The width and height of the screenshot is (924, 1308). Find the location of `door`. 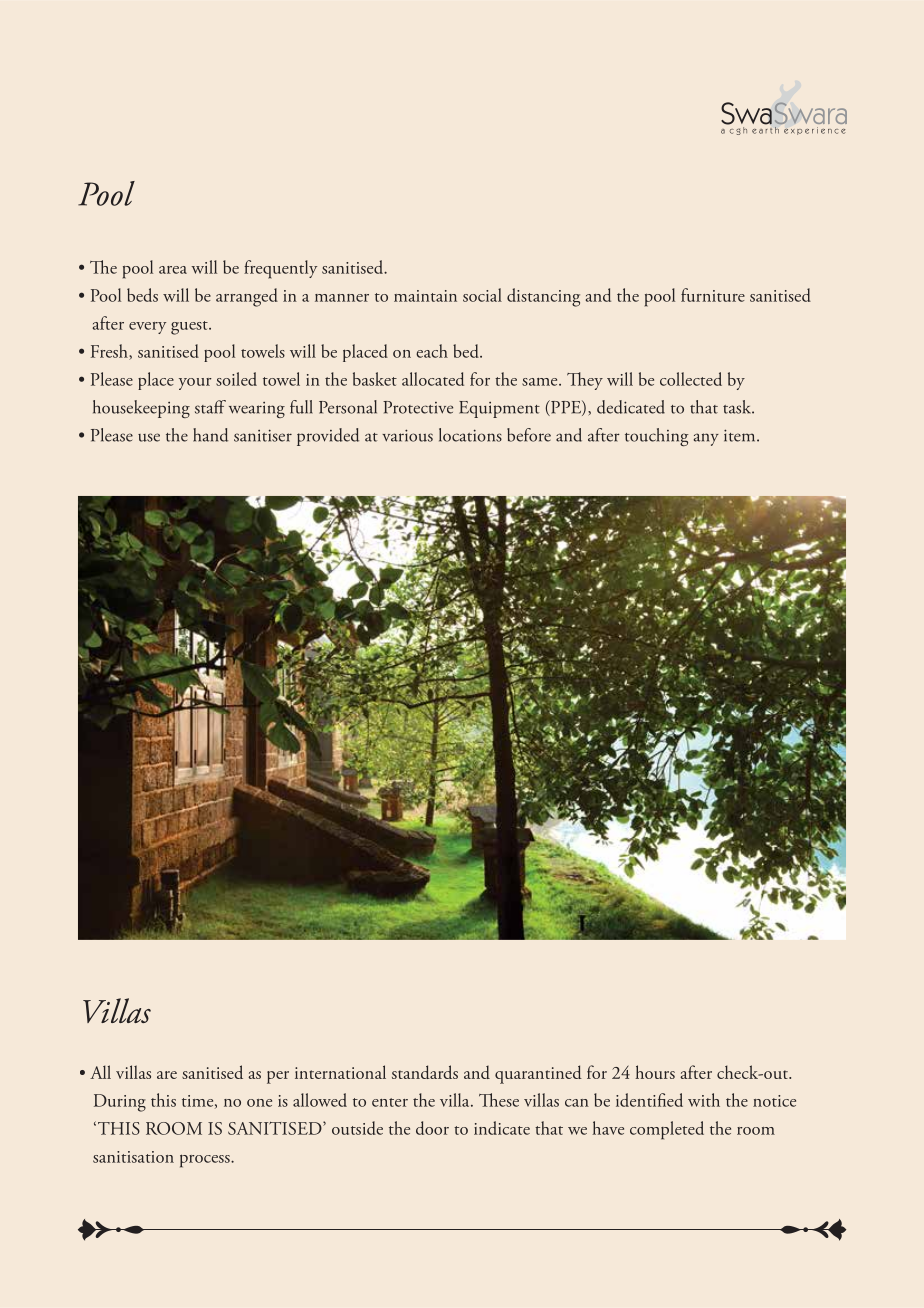

door is located at coordinates (432, 1128).
